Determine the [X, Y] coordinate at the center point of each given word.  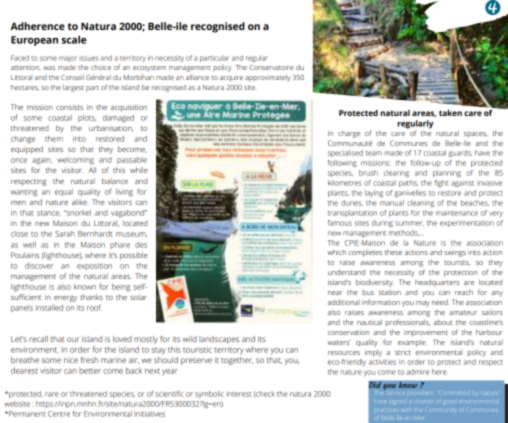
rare [52, 394]
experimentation [467, 223]
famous [340, 223]
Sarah [65, 234]
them [54, 139]
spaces [475, 134]
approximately [267, 78]
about [443, 322]
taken [450, 113]
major [68, 58]
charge [349, 134]
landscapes [219, 340]
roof [94, 307]
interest [239, 394]
